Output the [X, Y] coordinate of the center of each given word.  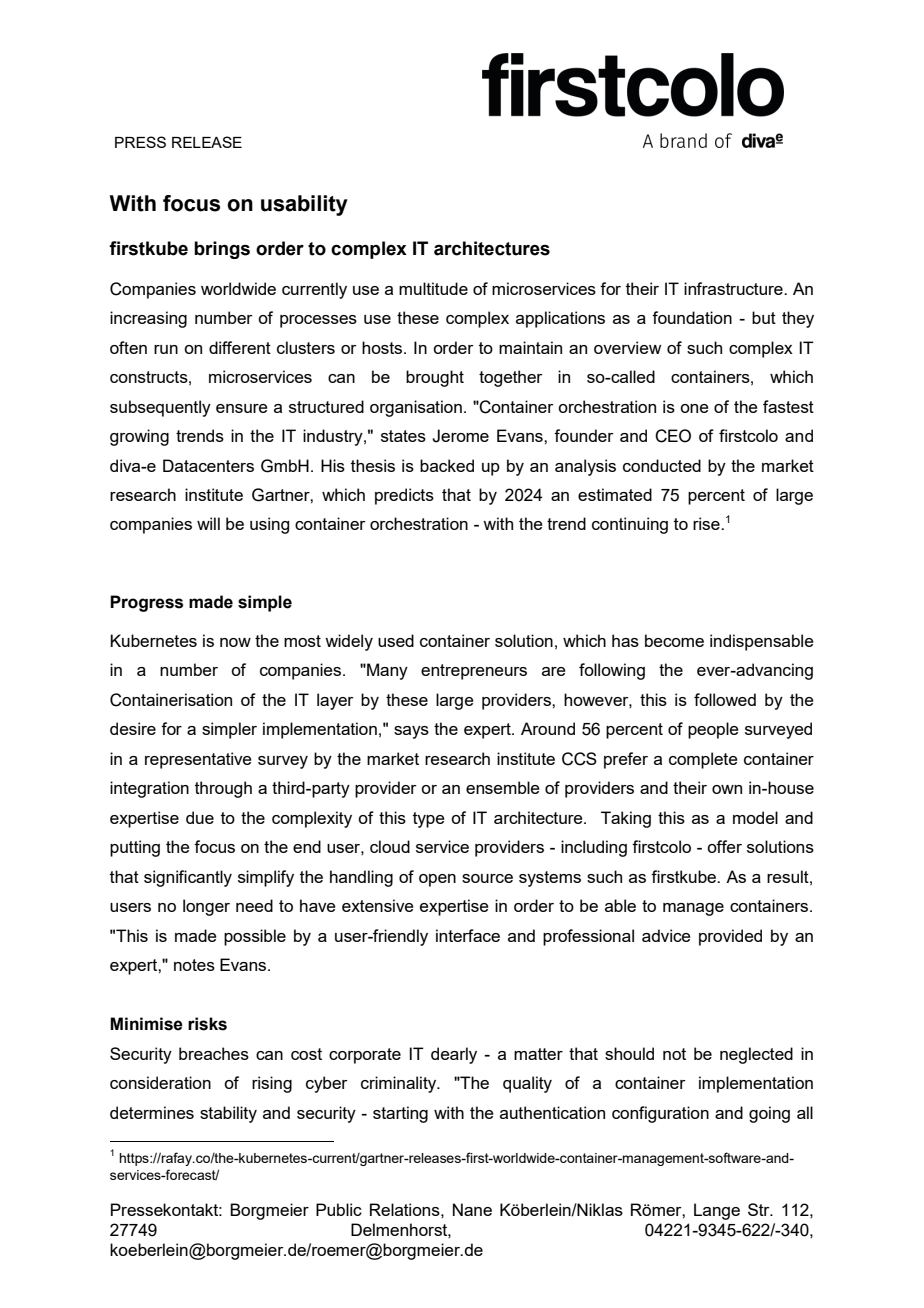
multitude [433, 288]
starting [400, 1114]
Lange [717, 1211]
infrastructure [734, 288]
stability [228, 1114]
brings [222, 250]
